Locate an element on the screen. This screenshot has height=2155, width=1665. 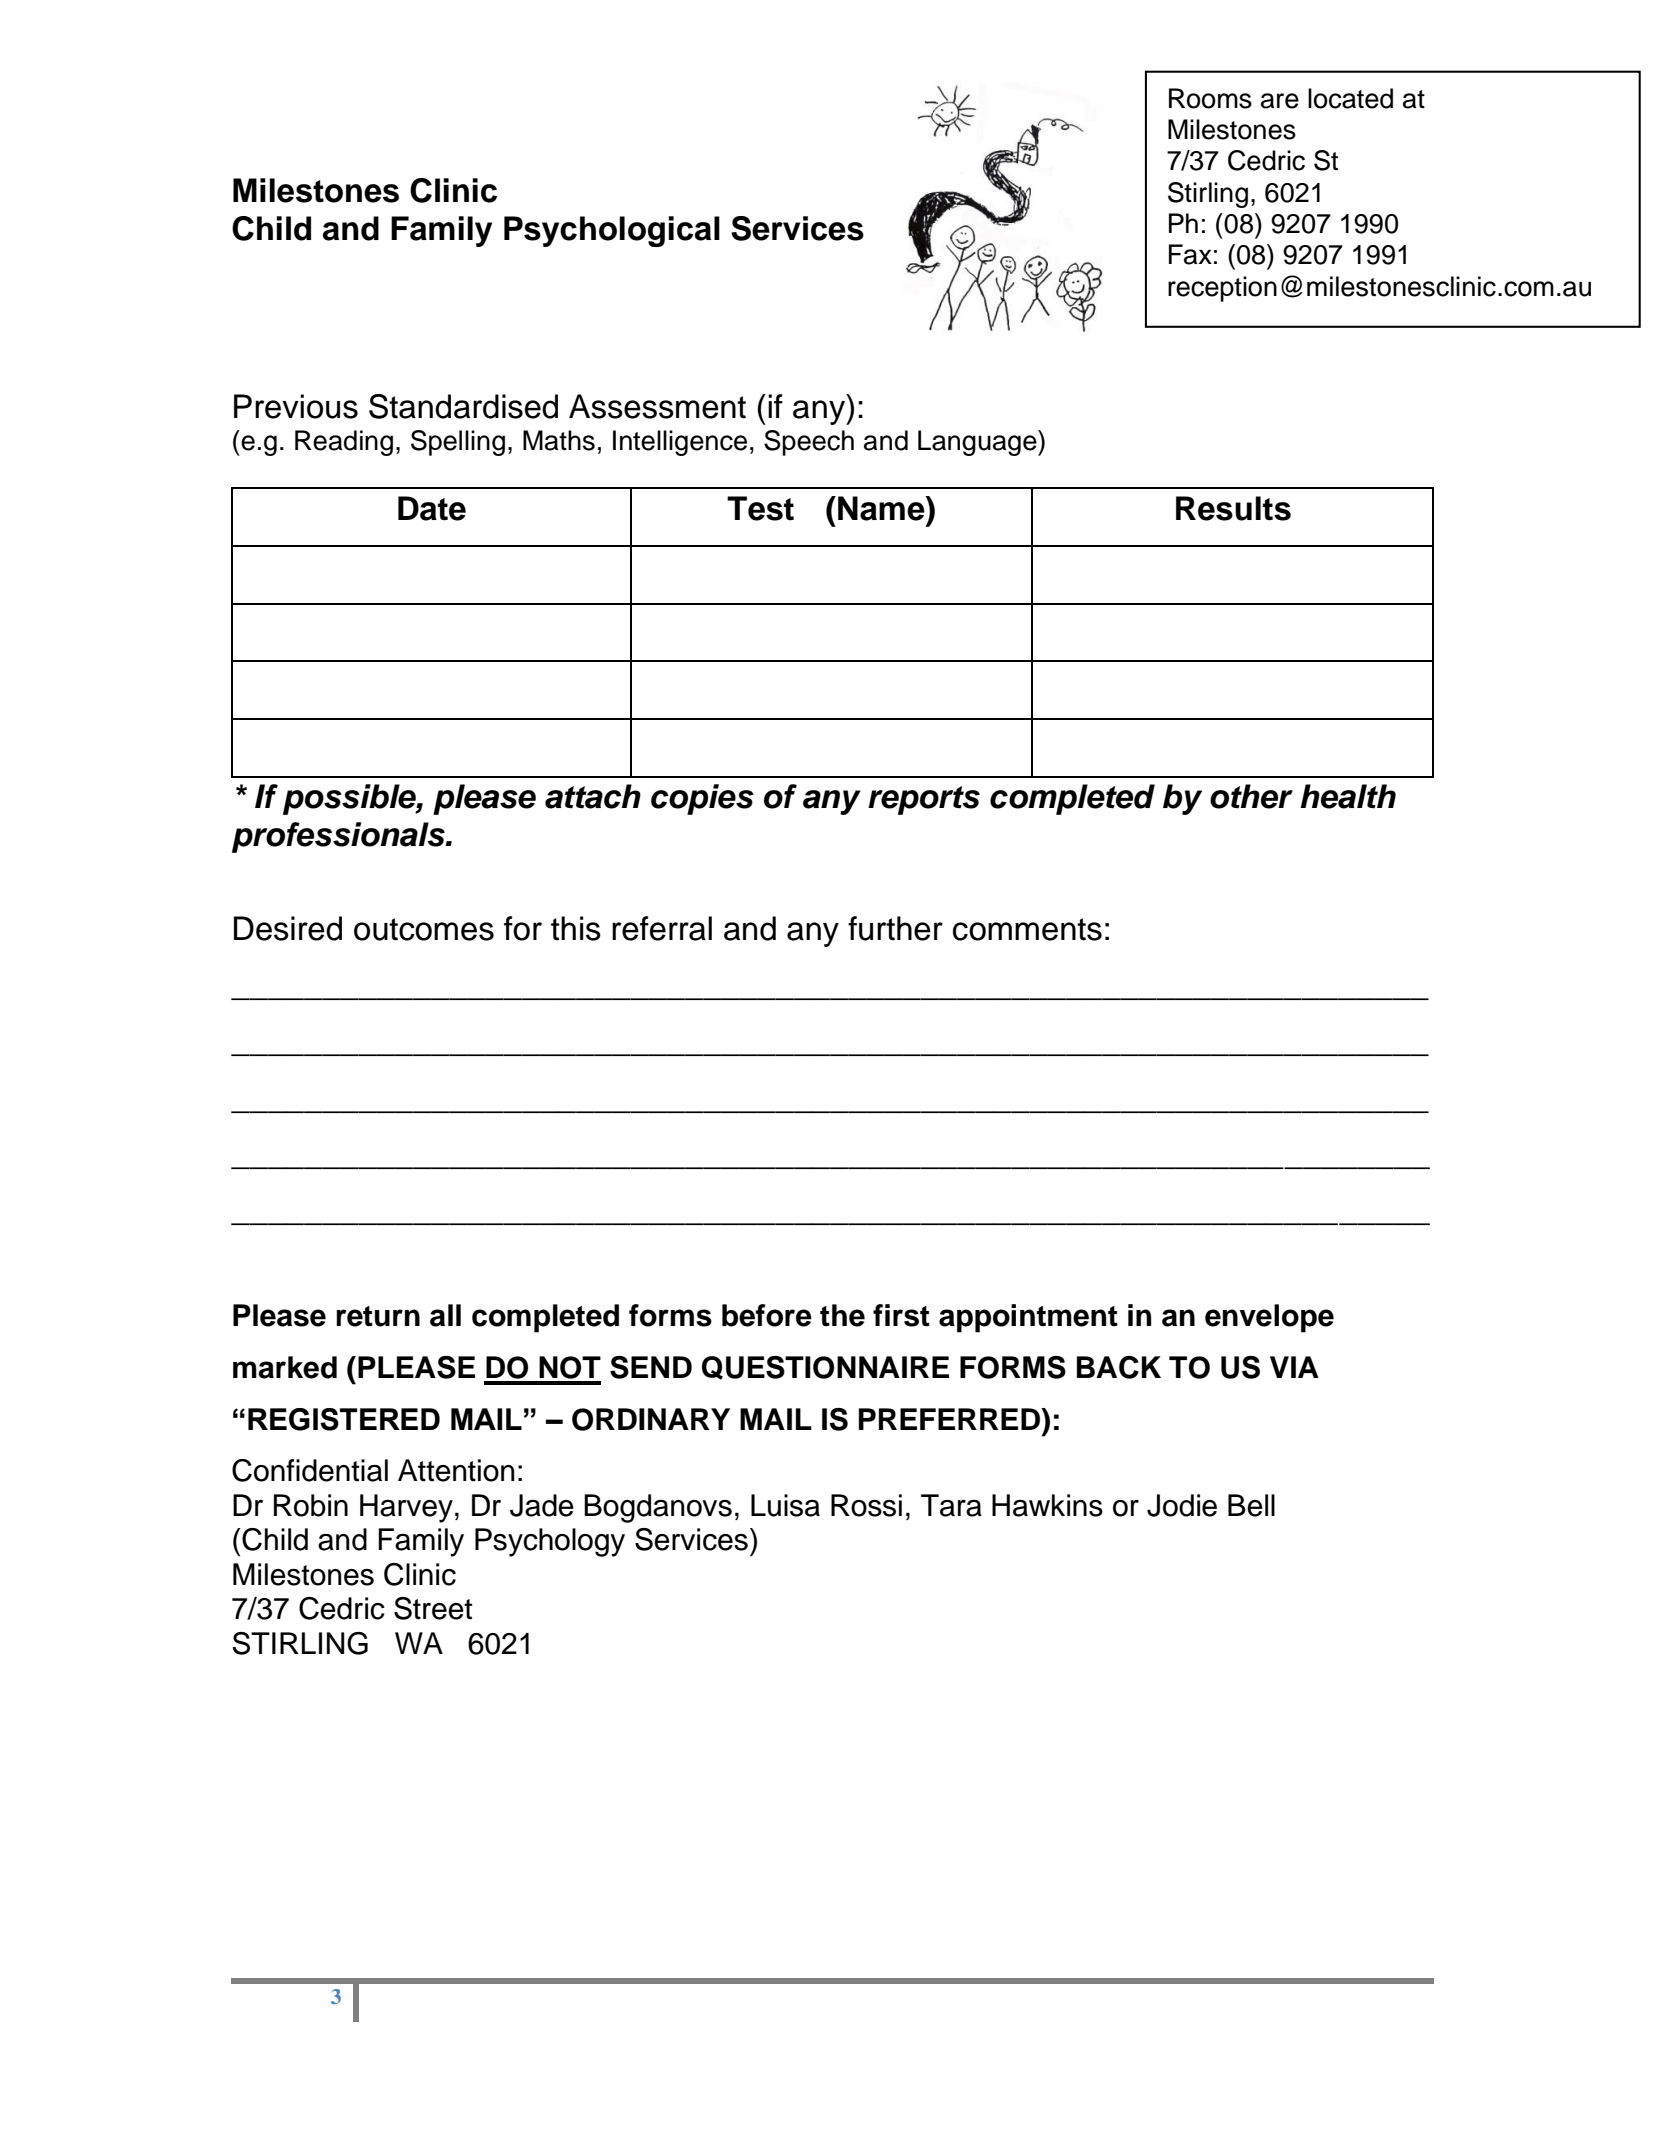
all is located at coordinates (445, 1315).
